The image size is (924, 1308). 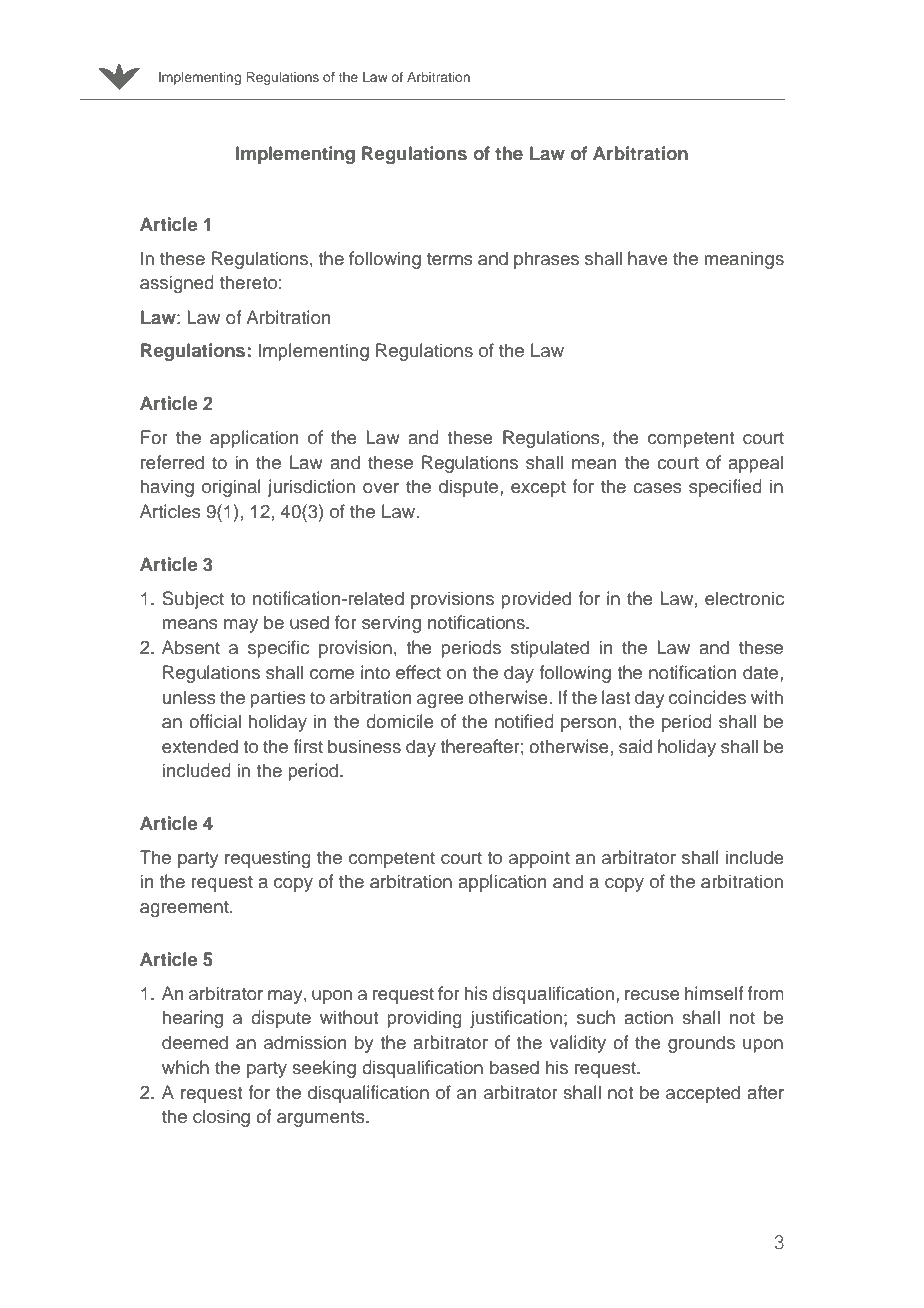 What do you see at coordinates (231, 488) in the image?
I see `original` at bounding box center [231, 488].
